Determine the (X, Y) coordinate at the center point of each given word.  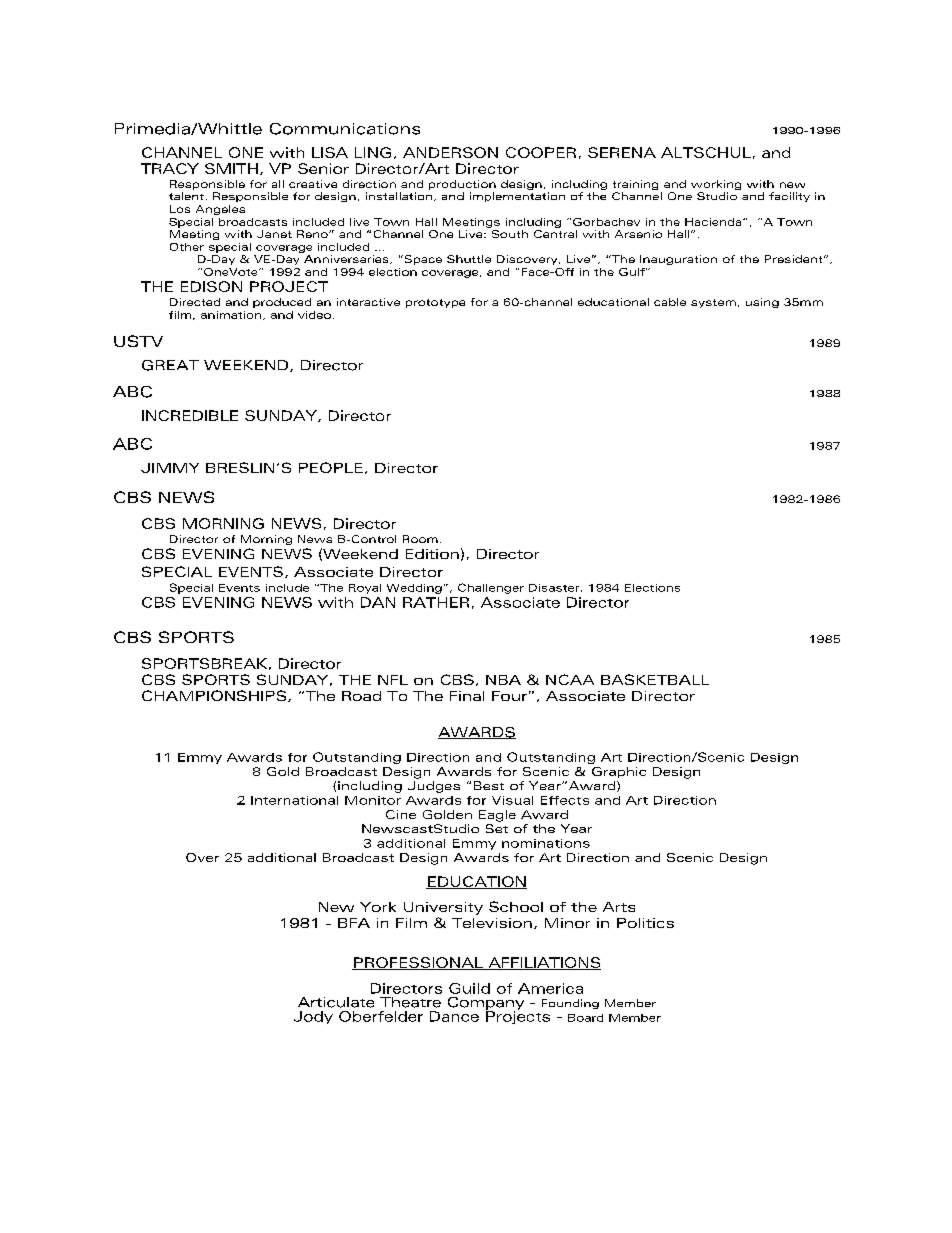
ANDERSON (450, 152)
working (716, 186)
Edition (432, 554)
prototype (435, 303)
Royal (365, 589)
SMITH (231, 168)
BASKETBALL (655, 679)
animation (232, 315)
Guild (469, 988)
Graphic (619, 772)
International (294, 800)
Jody (313, 1017)
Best (489, 785)
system (713, 303)
